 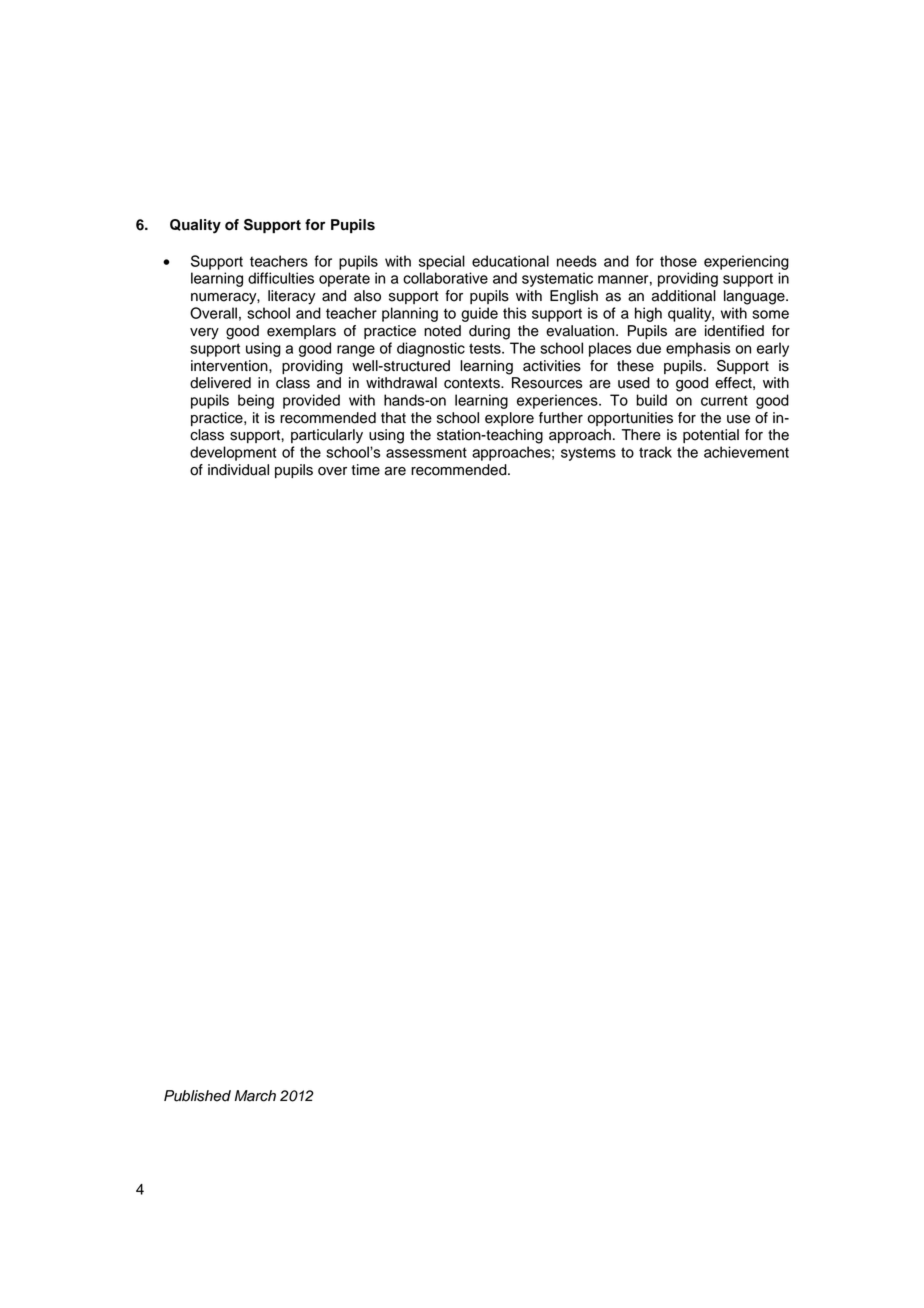 What do you see at coordinates (365, 470) in the image?
I see `time` at bounding box center [365, 470].
